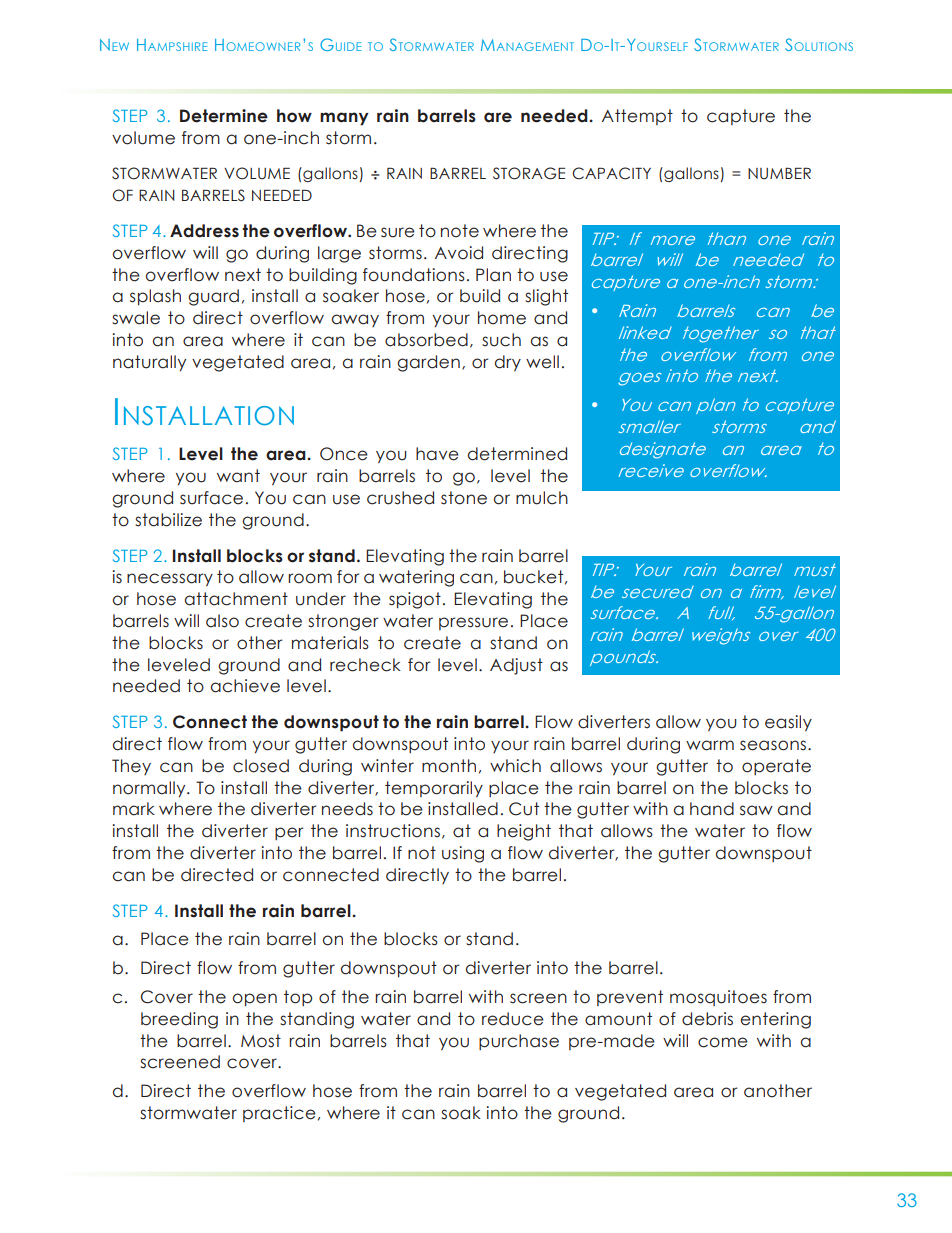 This document has width=952, height=1233. I want to click on Most, so click(261, 1041).
